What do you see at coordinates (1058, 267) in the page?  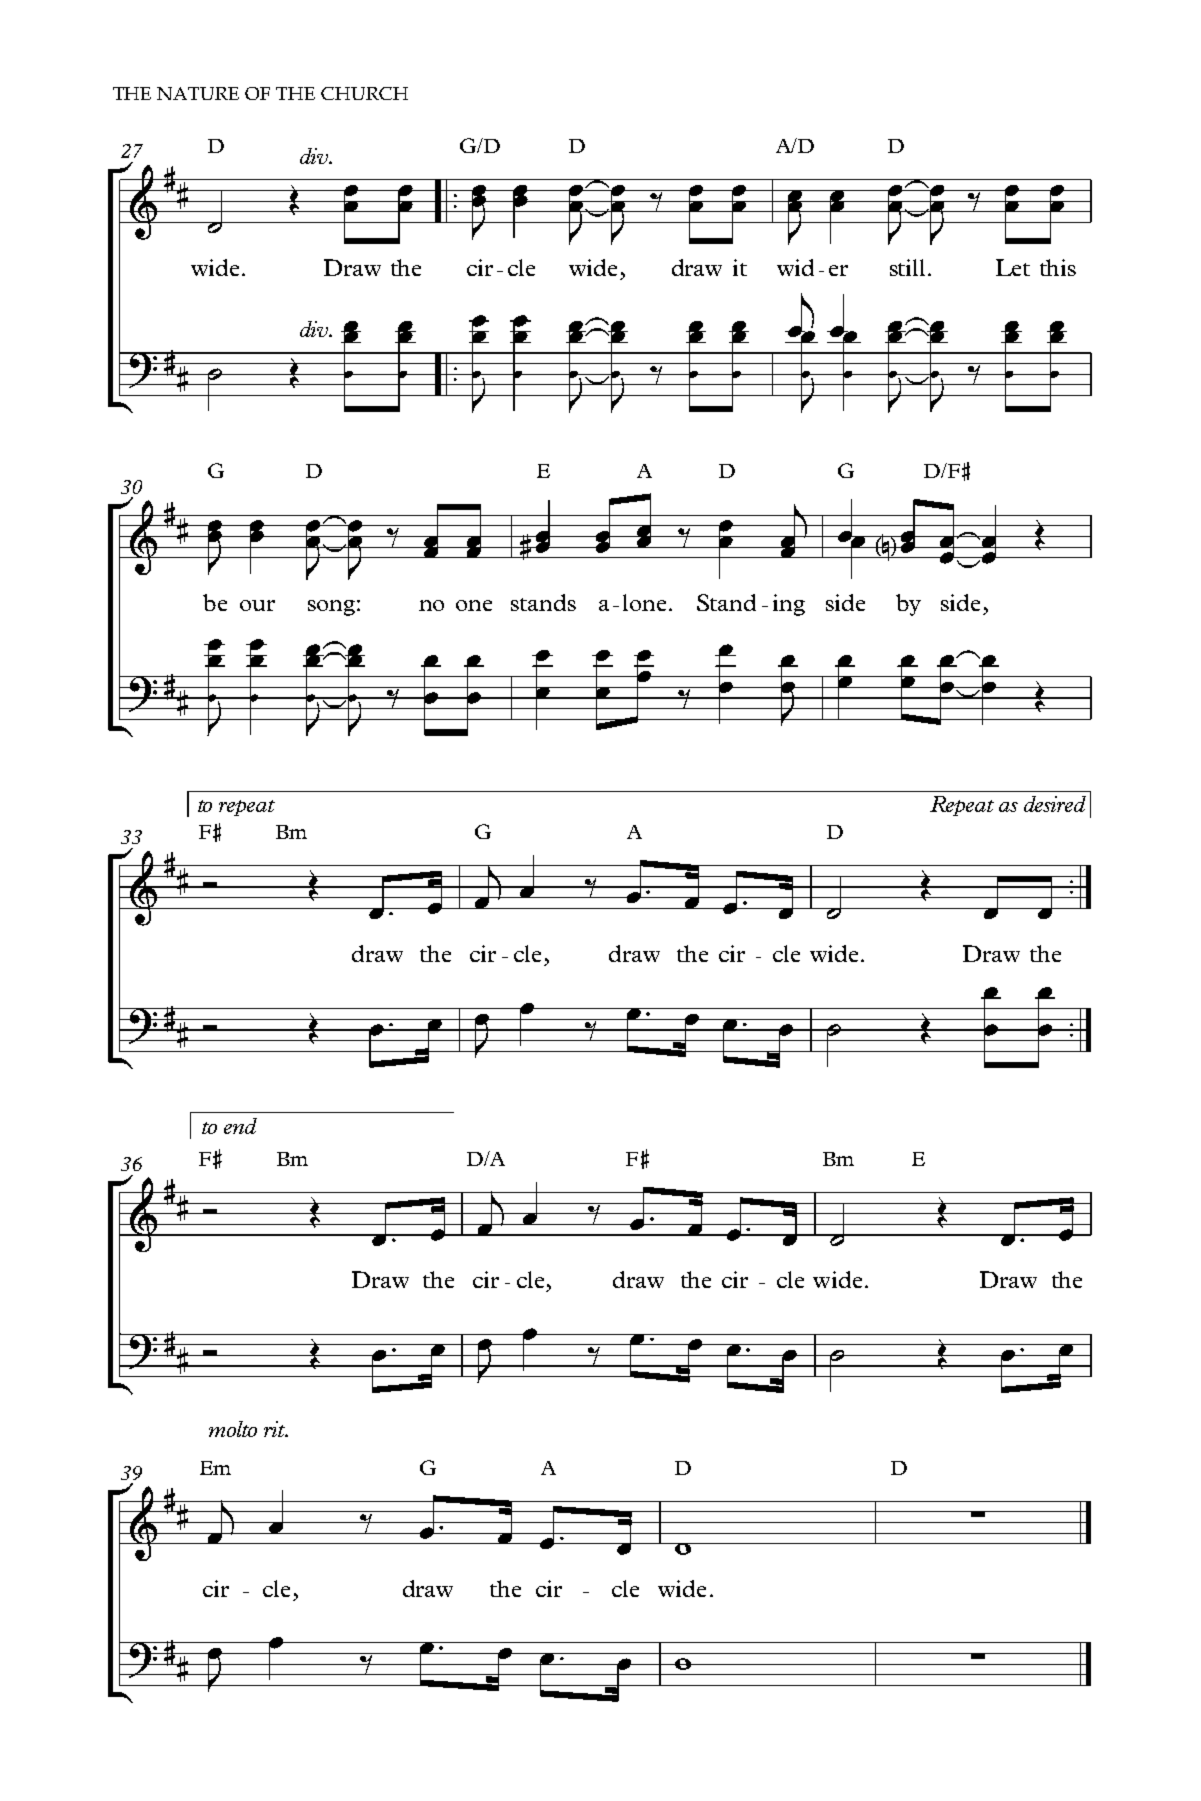 I see `this` at bounding box center [1058, 267].
